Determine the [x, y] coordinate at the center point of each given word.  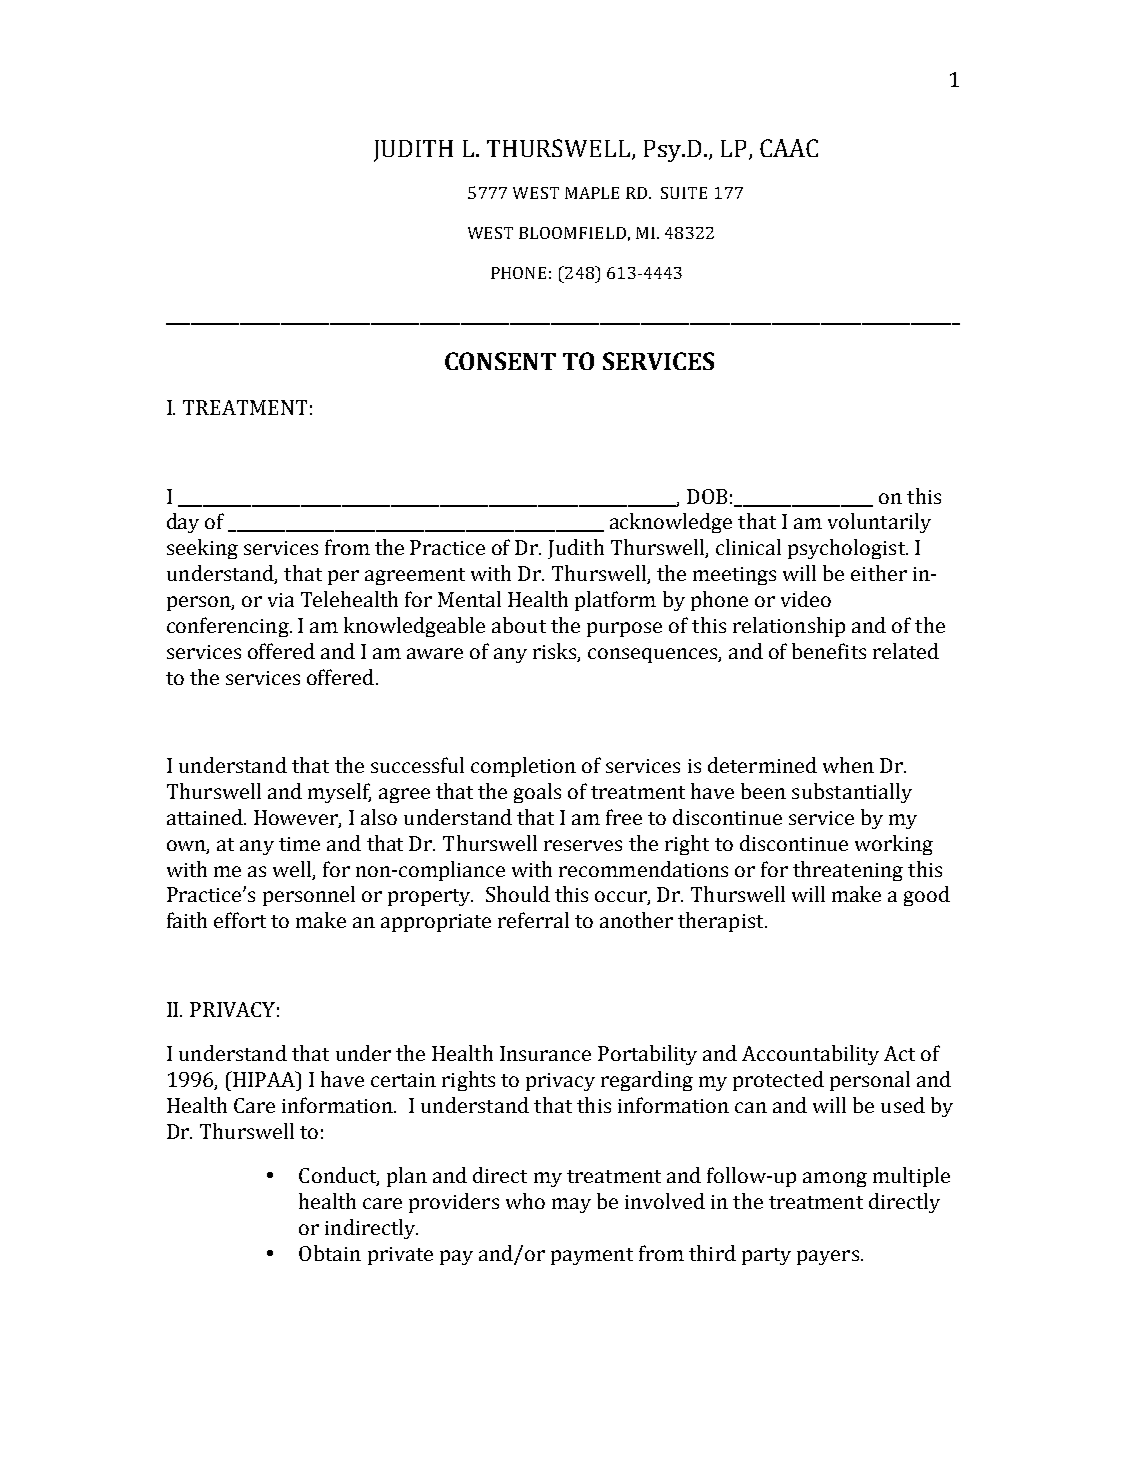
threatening [848, 871]
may [571, 1205]
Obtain [330, 1253]
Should [518, 894]
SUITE [684, 193]
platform [615, 601]
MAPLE [592, 193]
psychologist [848, 549]
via [281, 600]
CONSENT [500, 361]
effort [240, 920]
